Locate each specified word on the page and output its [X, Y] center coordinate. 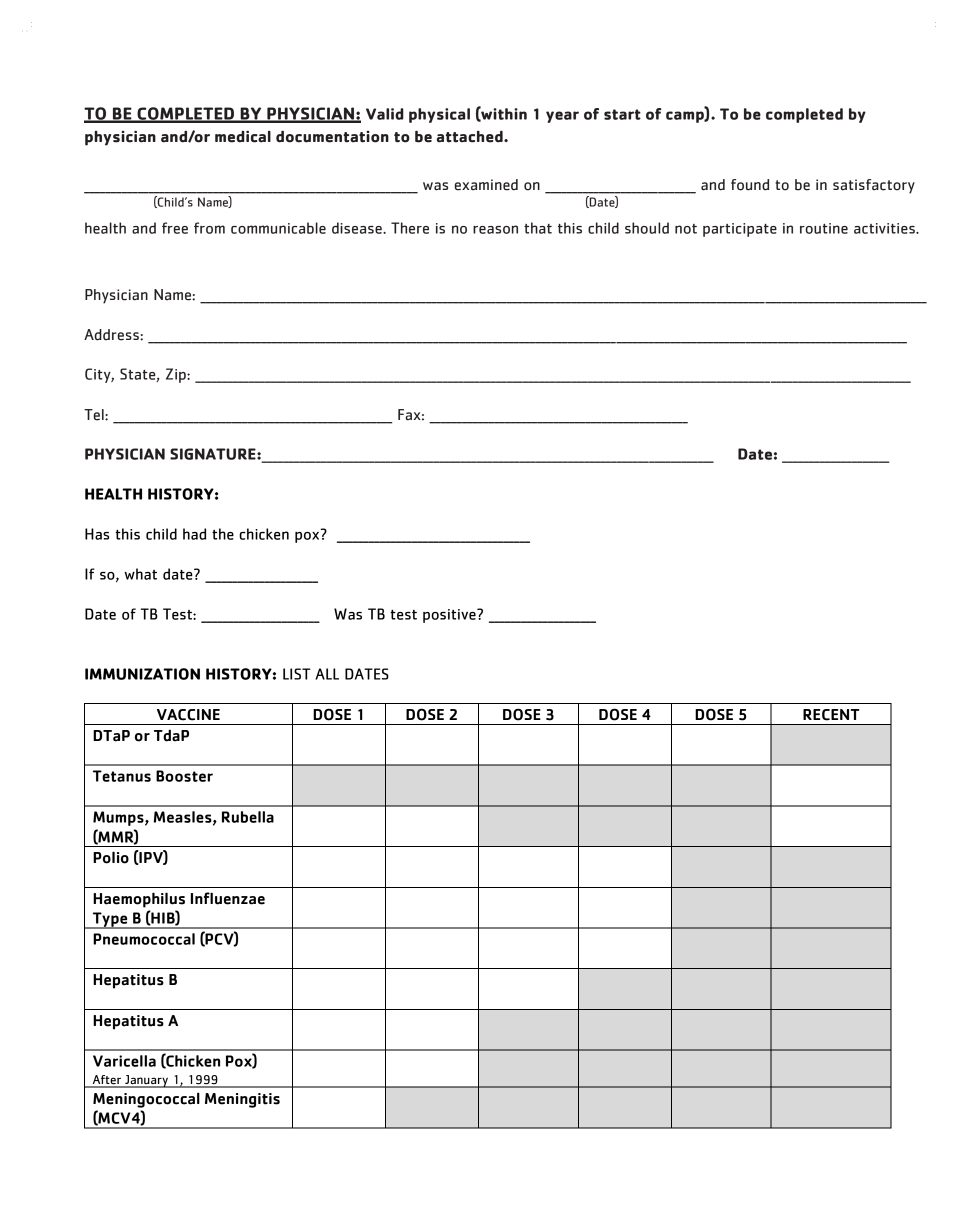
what [140, 574]
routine [824, 228]
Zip [177, 375]
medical [243, 136]
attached [471, 136]
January [146, 1081]
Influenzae [228, 898]
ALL [327, 674]
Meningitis [242, 1100]
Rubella [248, 817]
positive [450, 616]
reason [495, 229]
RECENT [831, 715]
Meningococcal [146, 1100]
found [750, 185]
